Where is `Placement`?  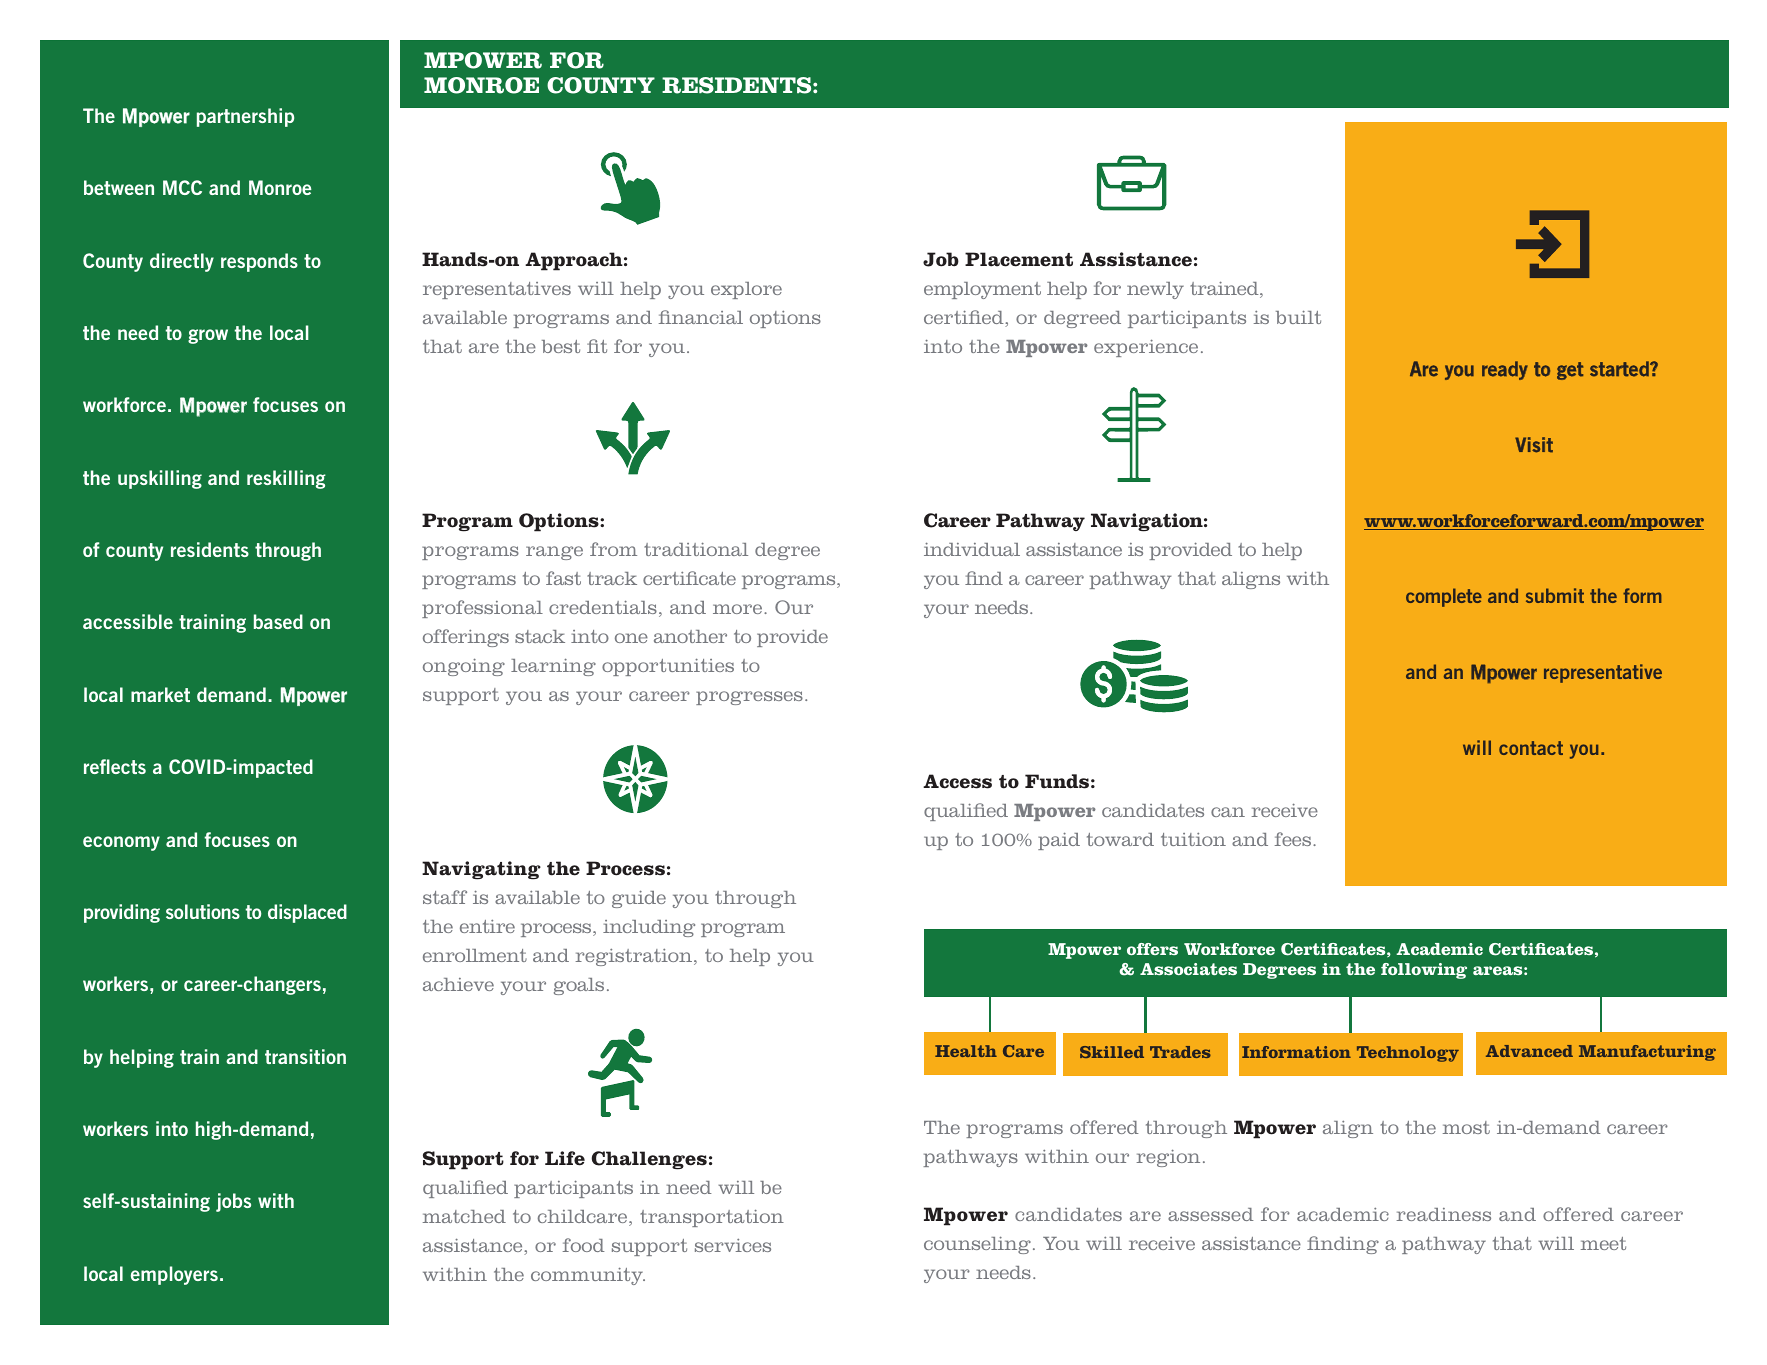
Placement is located at coordinates (1019, 259).
